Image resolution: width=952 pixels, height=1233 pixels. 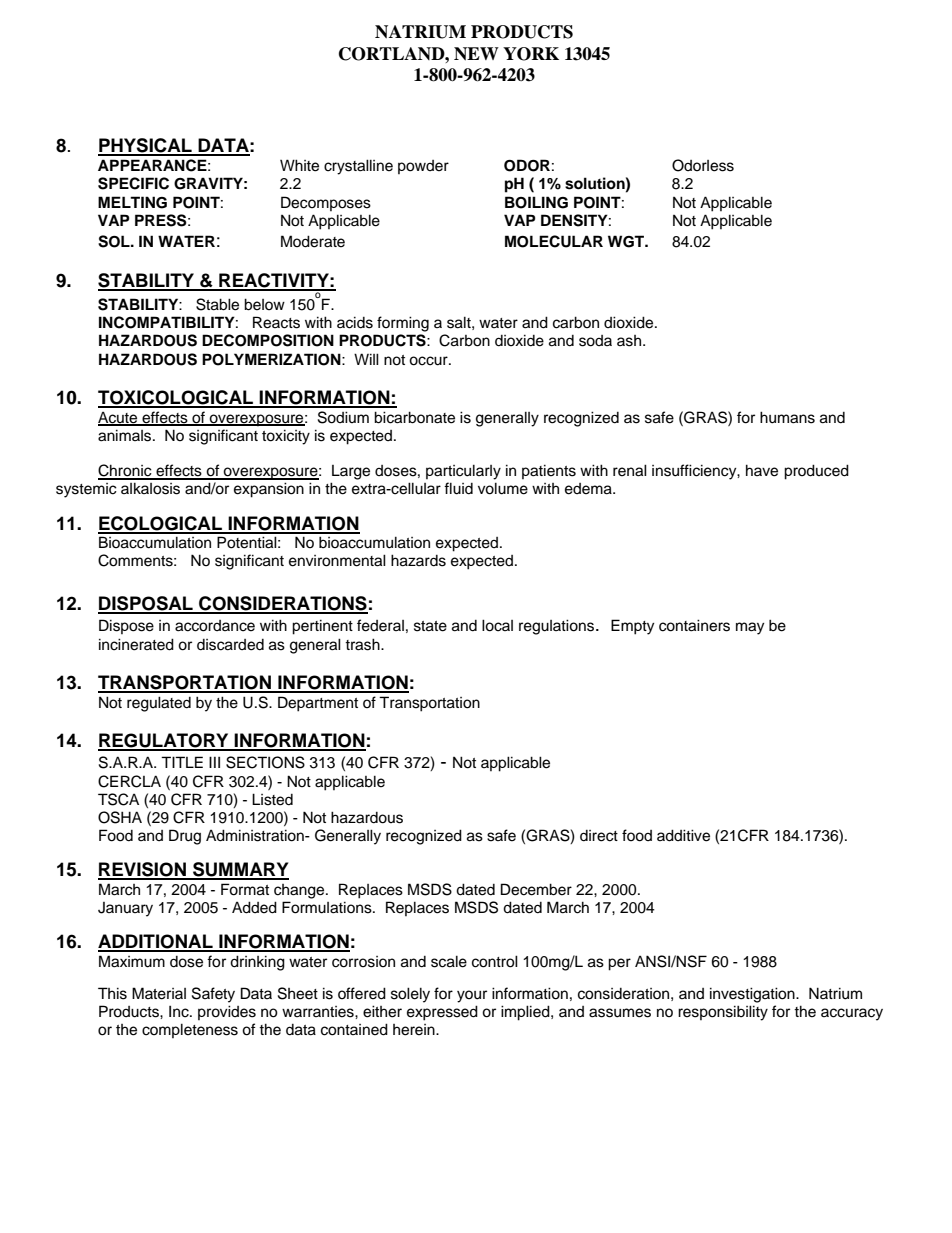 What do you see at coordinates (476, 54) in the page?
I see `NEW` at bounding box center [476, 54].
